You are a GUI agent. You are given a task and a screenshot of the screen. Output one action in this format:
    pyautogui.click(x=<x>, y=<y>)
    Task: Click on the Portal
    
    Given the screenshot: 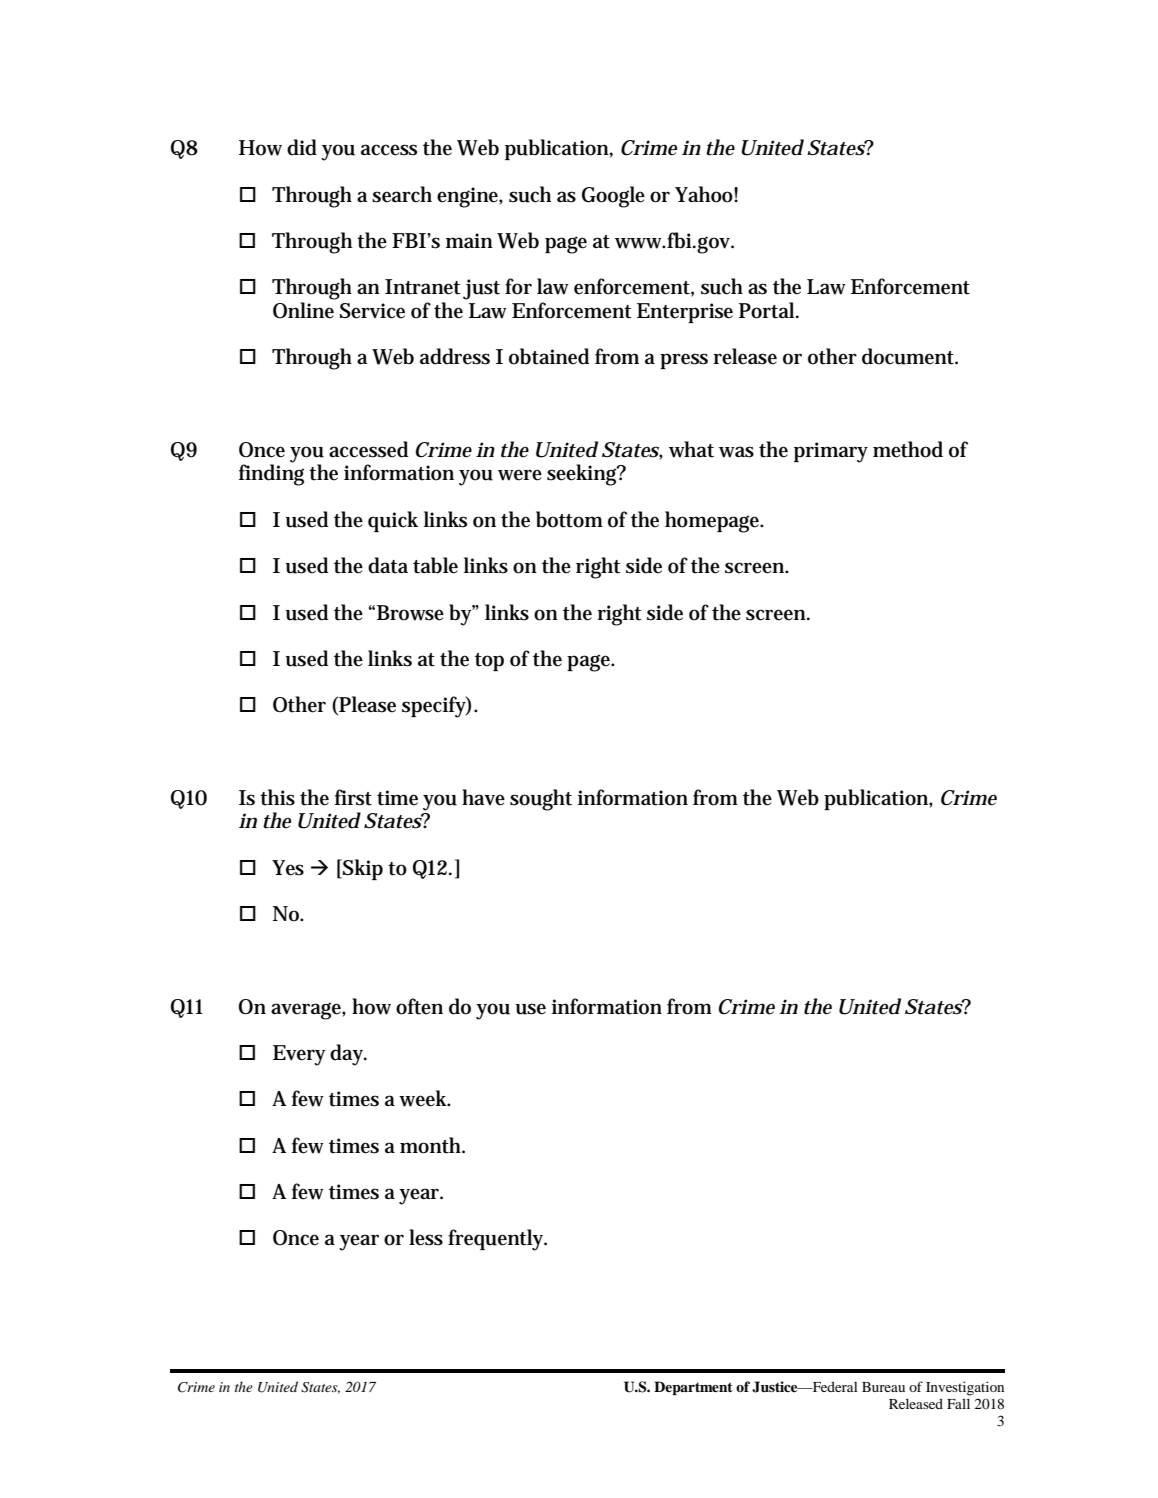 What is the action you would take?
    pyautogui.click(x=768, y=310)
